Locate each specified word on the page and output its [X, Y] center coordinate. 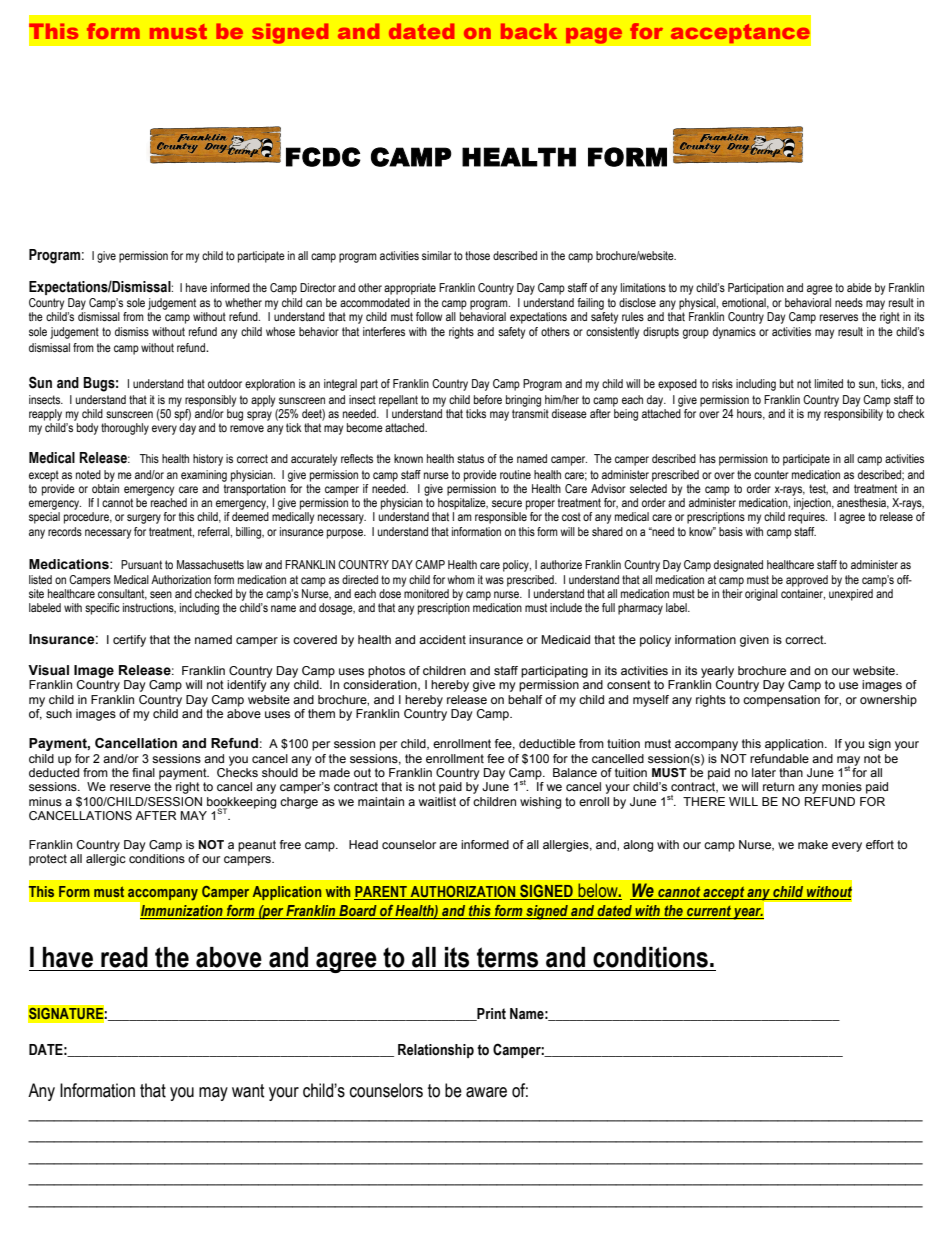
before [488, 399]
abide [859, 287]
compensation [781, 701]
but [787, 383]
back [529, 31]
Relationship [436, 1051]
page [594, 35]
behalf [525, 699]
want [248, 1091]
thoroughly [125, 429]
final [143, 772]
